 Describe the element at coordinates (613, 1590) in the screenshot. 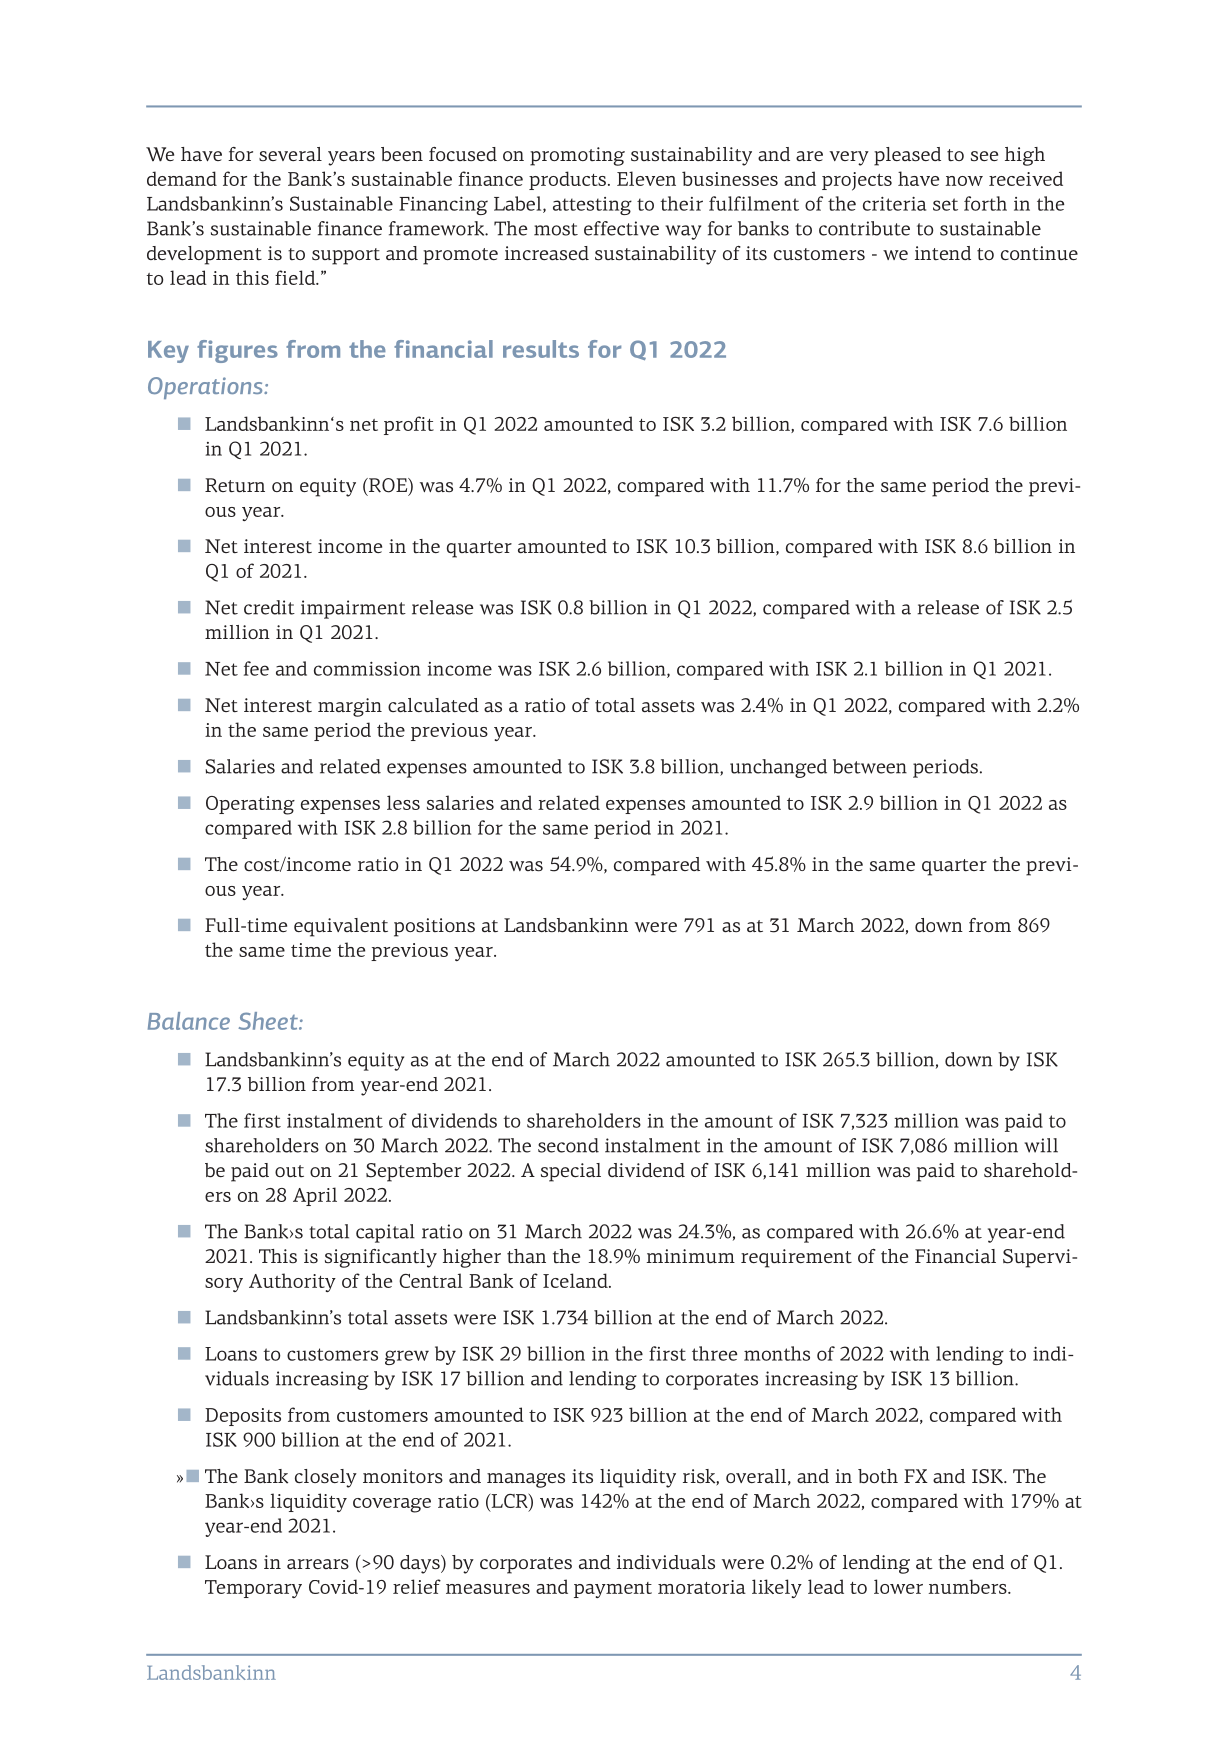

I see `payment` at that location.
